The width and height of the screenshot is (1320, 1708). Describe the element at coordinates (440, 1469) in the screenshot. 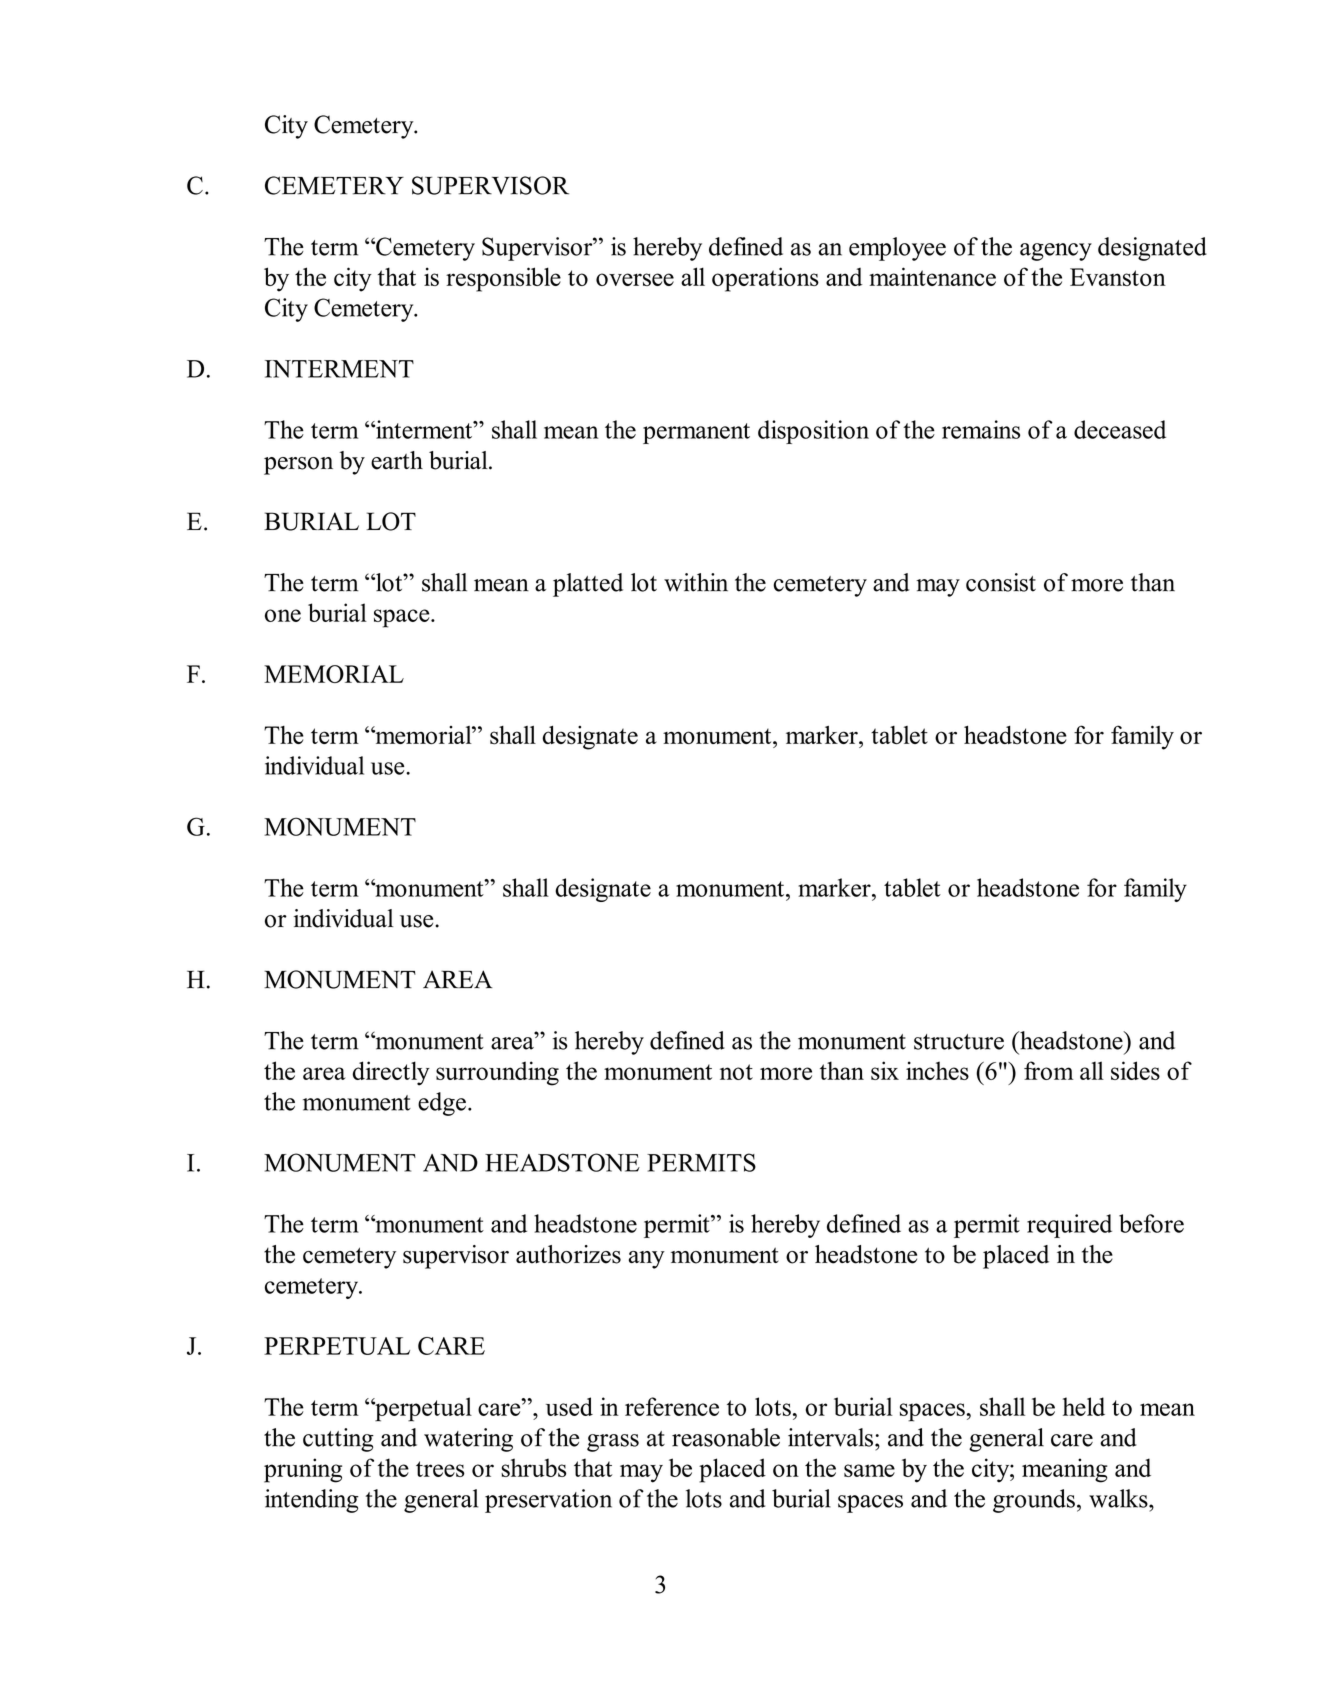

I see `trees` at that location.
